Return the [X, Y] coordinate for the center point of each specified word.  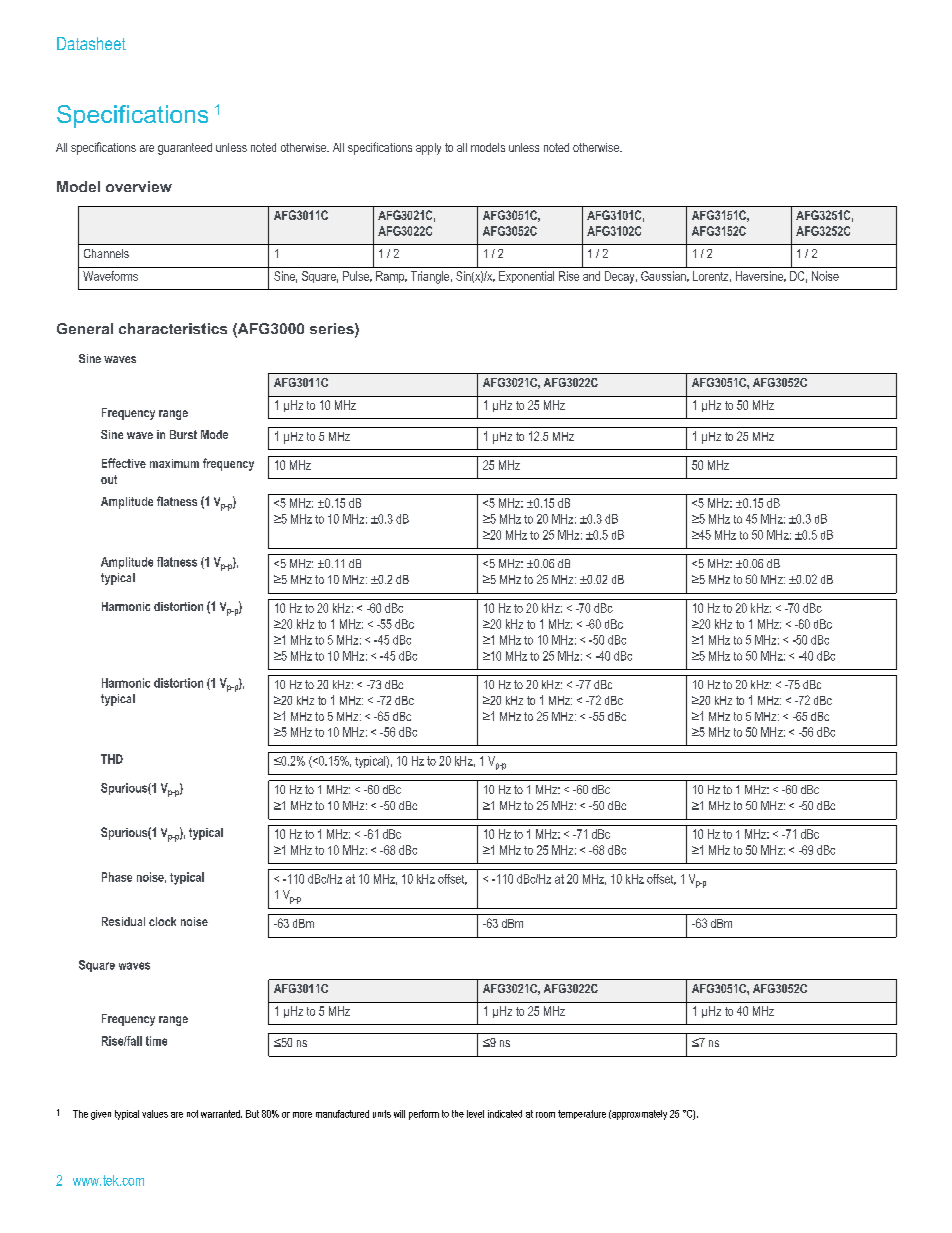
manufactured [342, 1114]
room [545, 1115]
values [155, 1114]
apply [428, 149]
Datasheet [91, 43]
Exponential [526, 277]
